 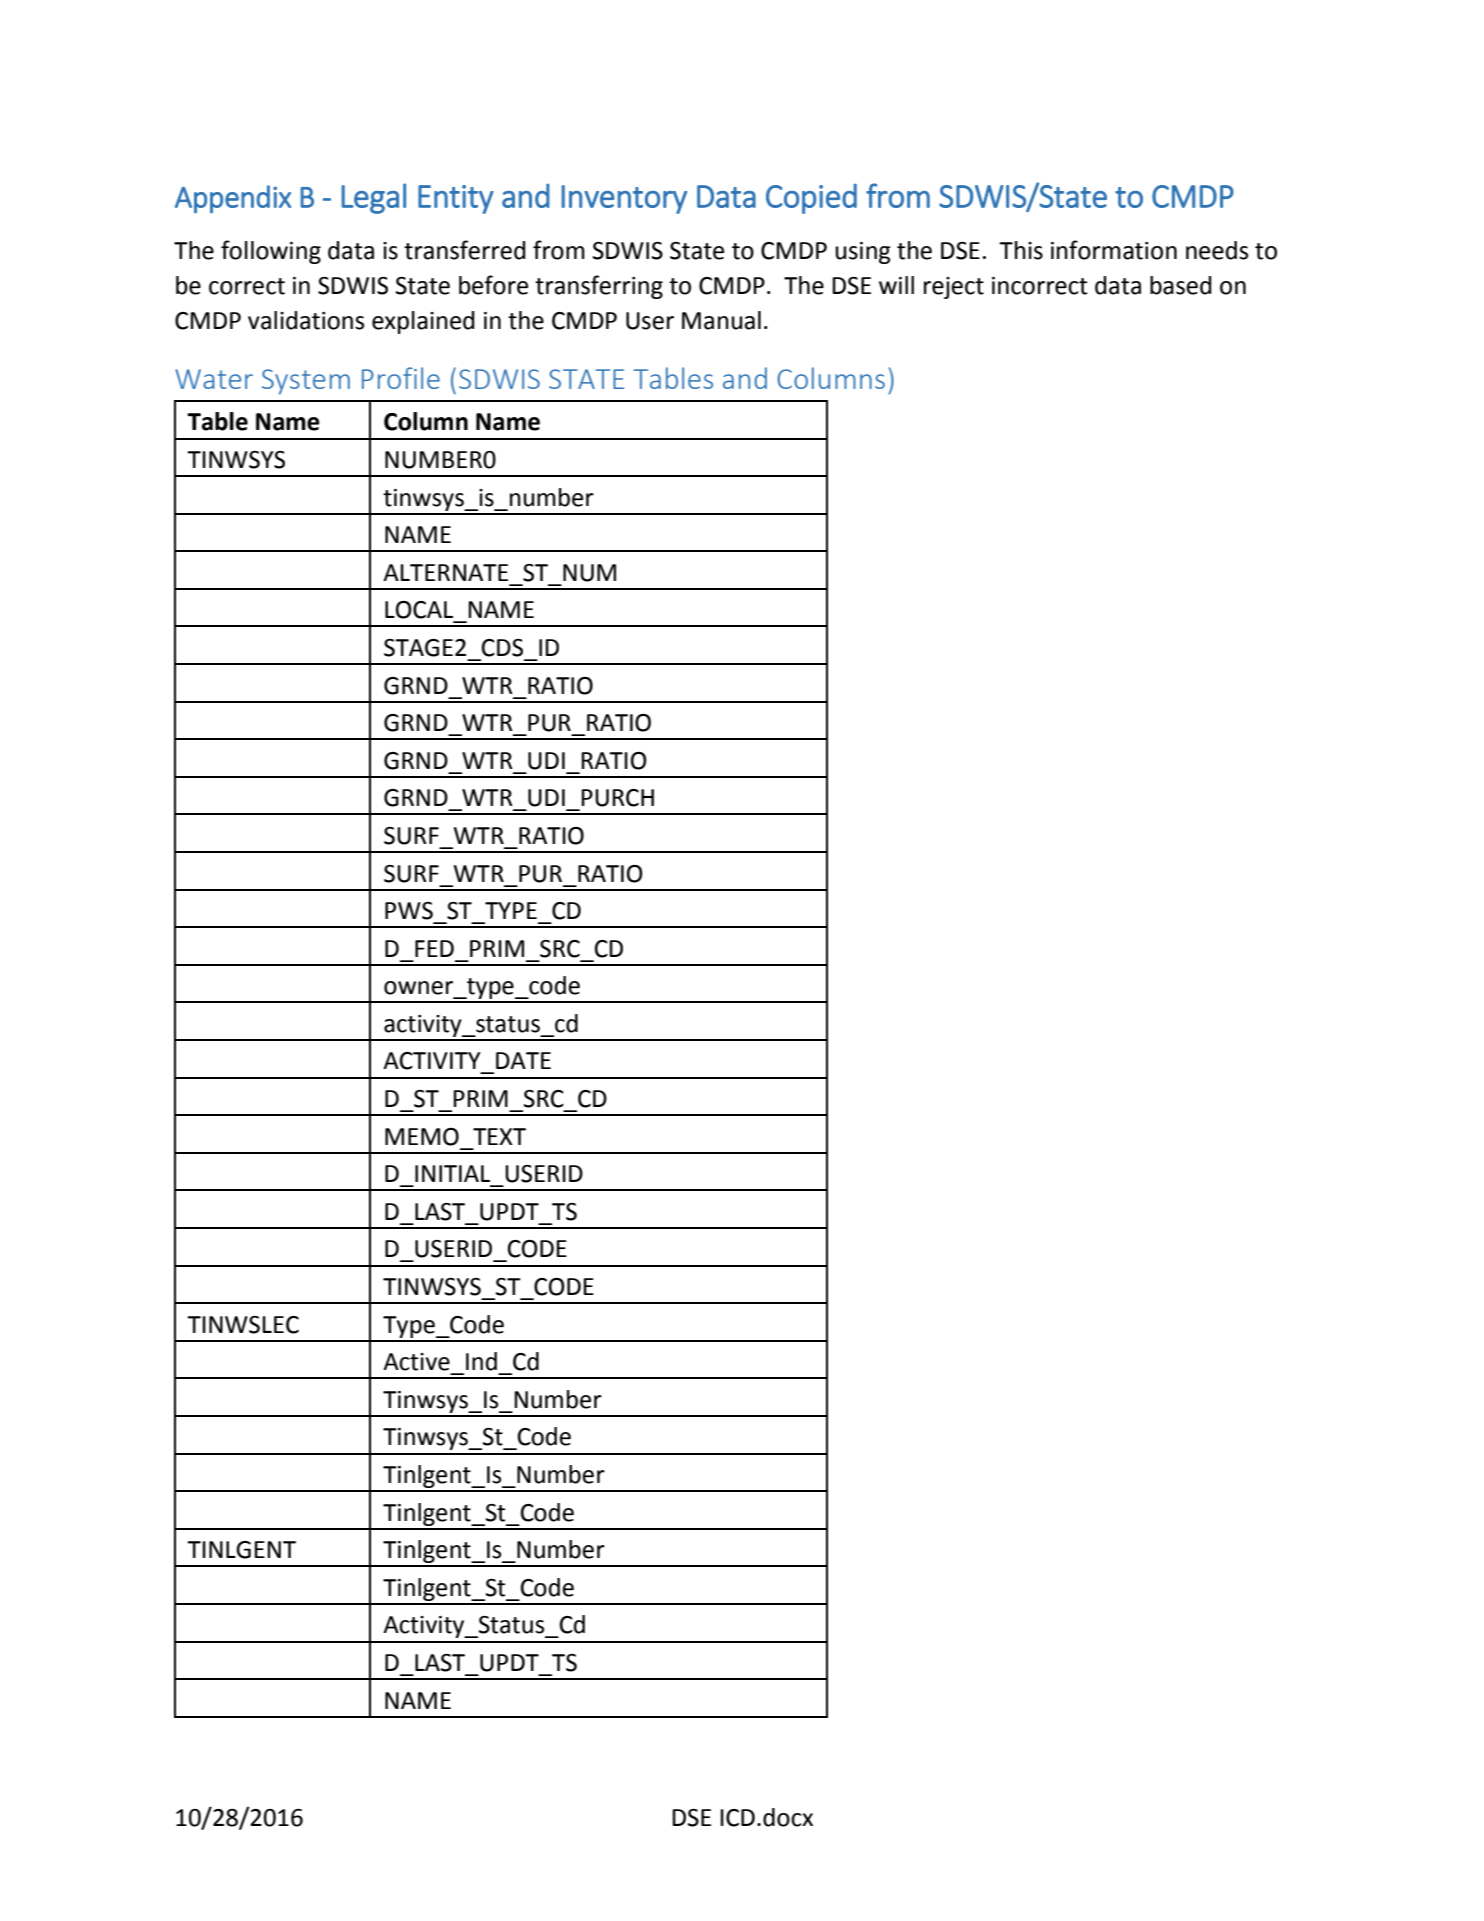 What do you see at coordinates (306, 320) in the image?
I see `validations` at bounding box center [306, 320].
